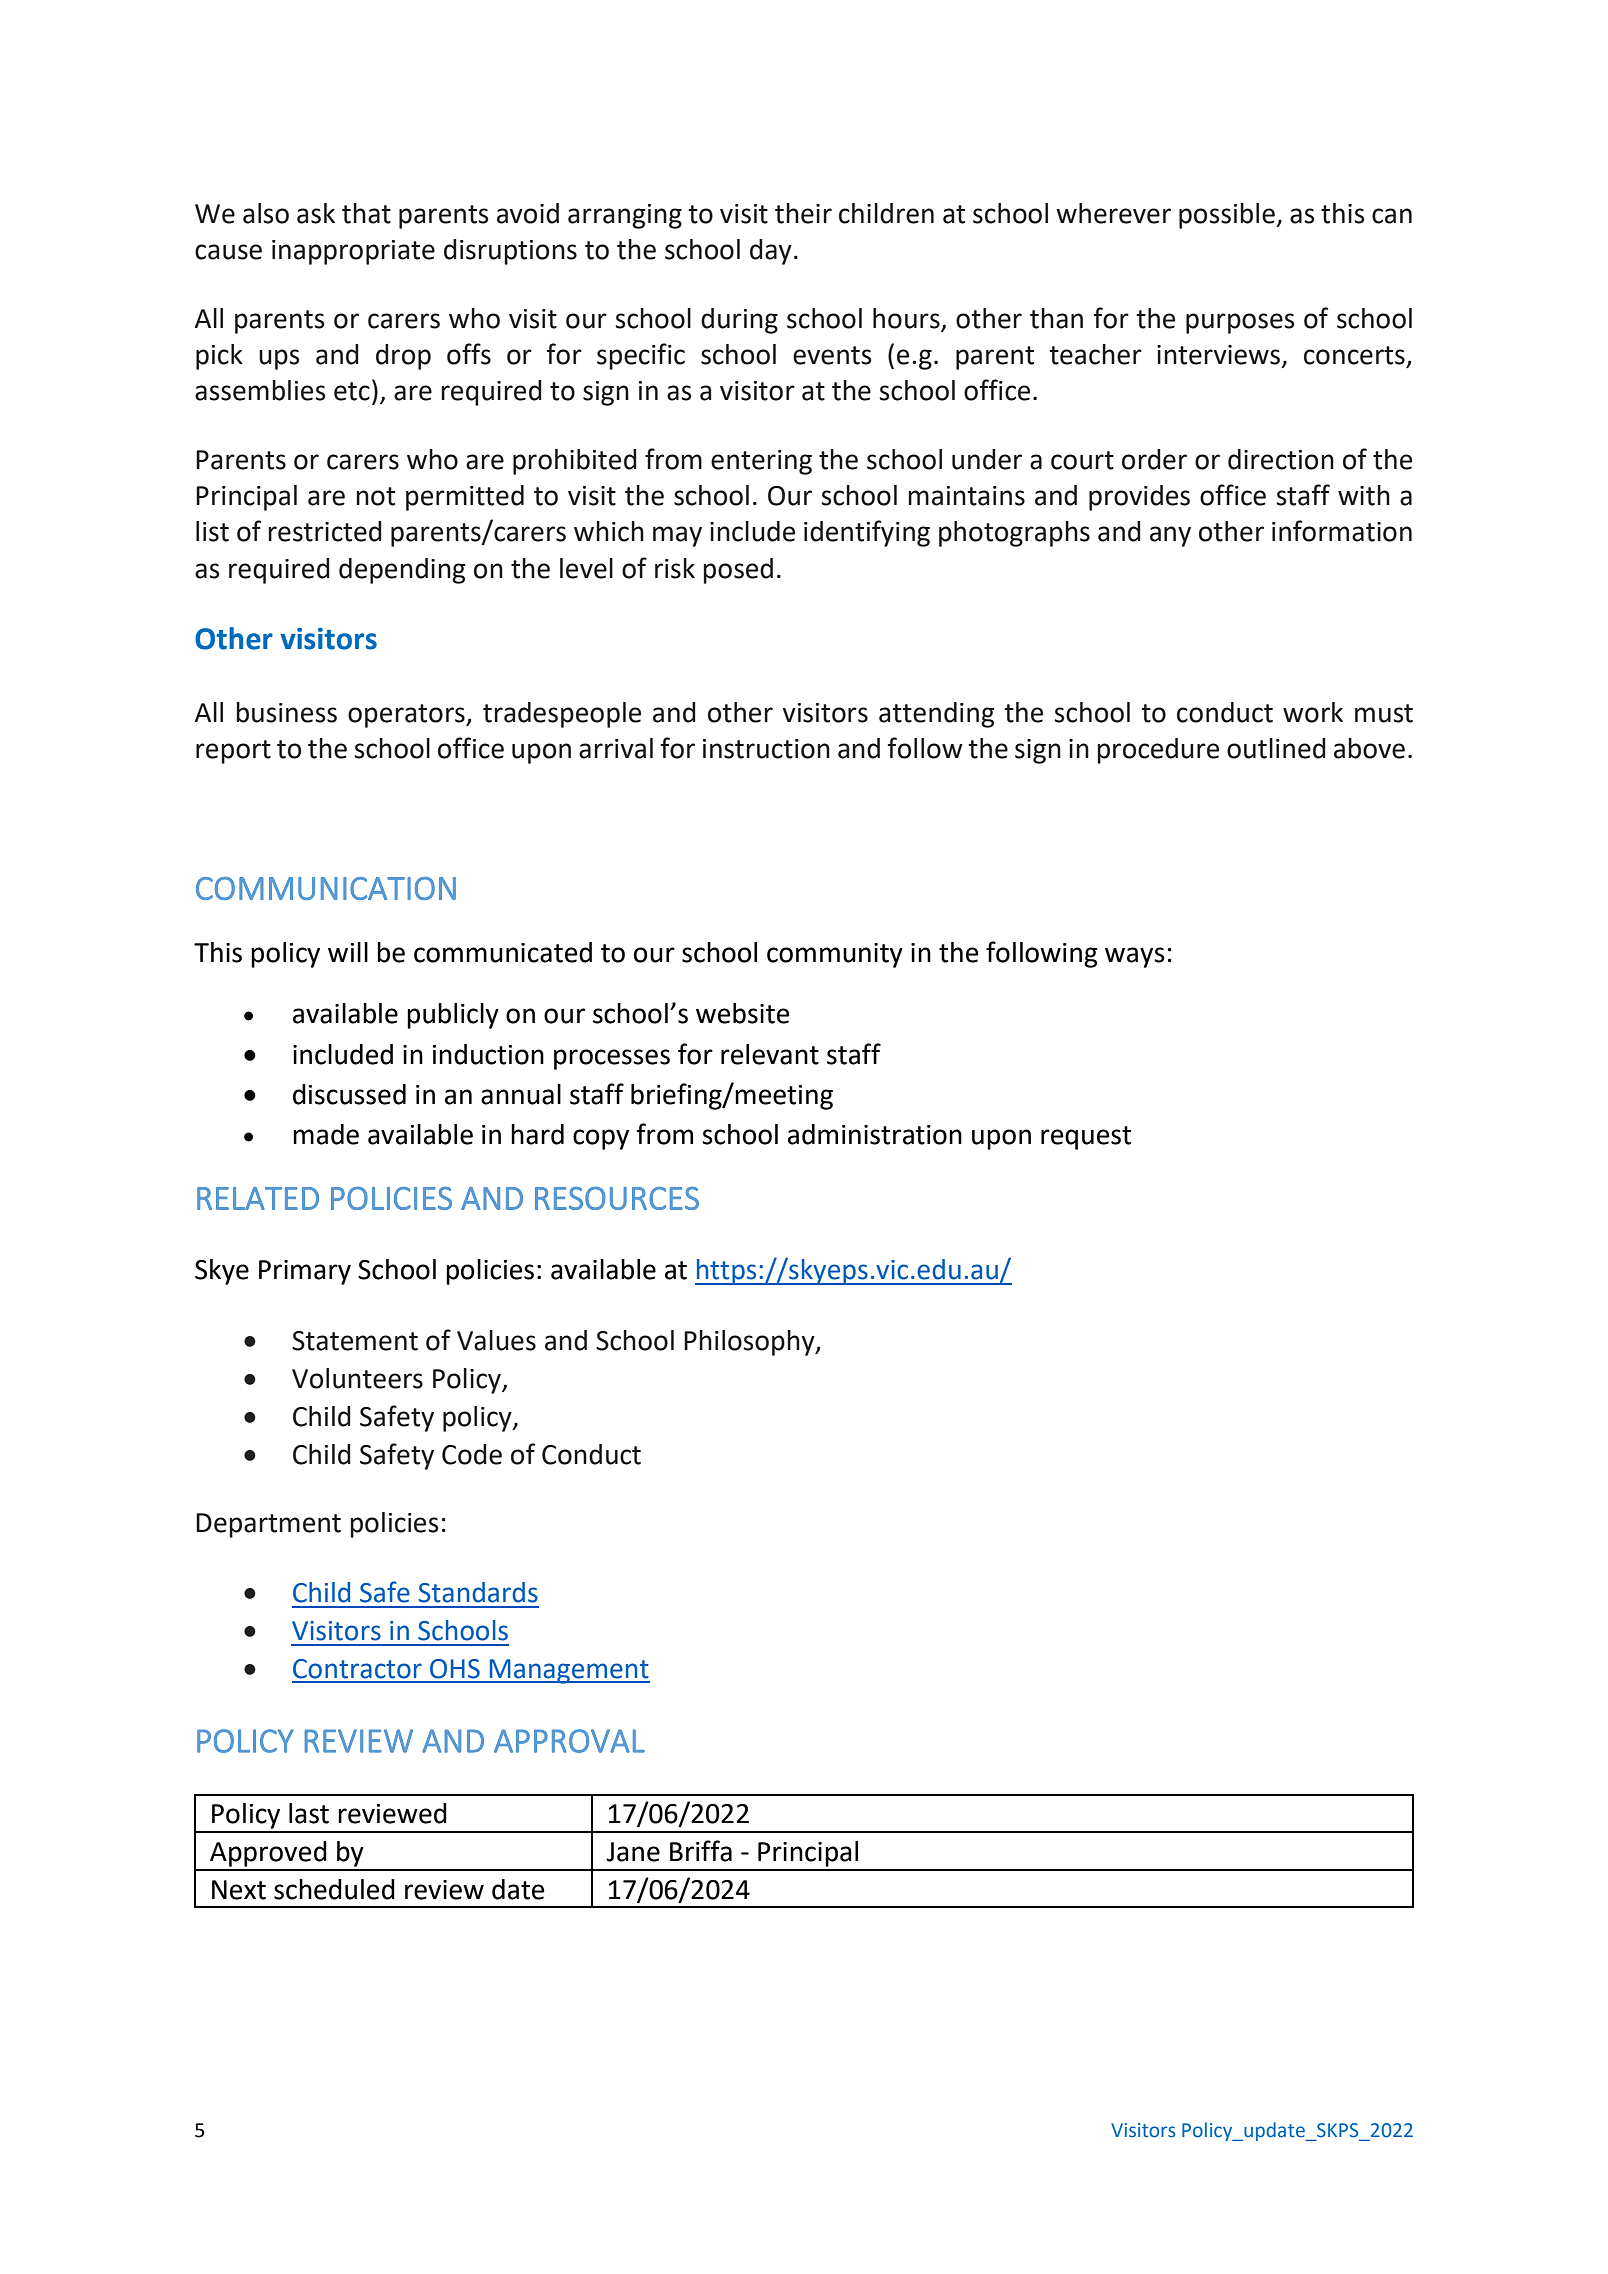 This screenshot has width=1608, height=2274. Describe the element at coordinates (407, 716) in the screenshot. I see `operators` at that location.
